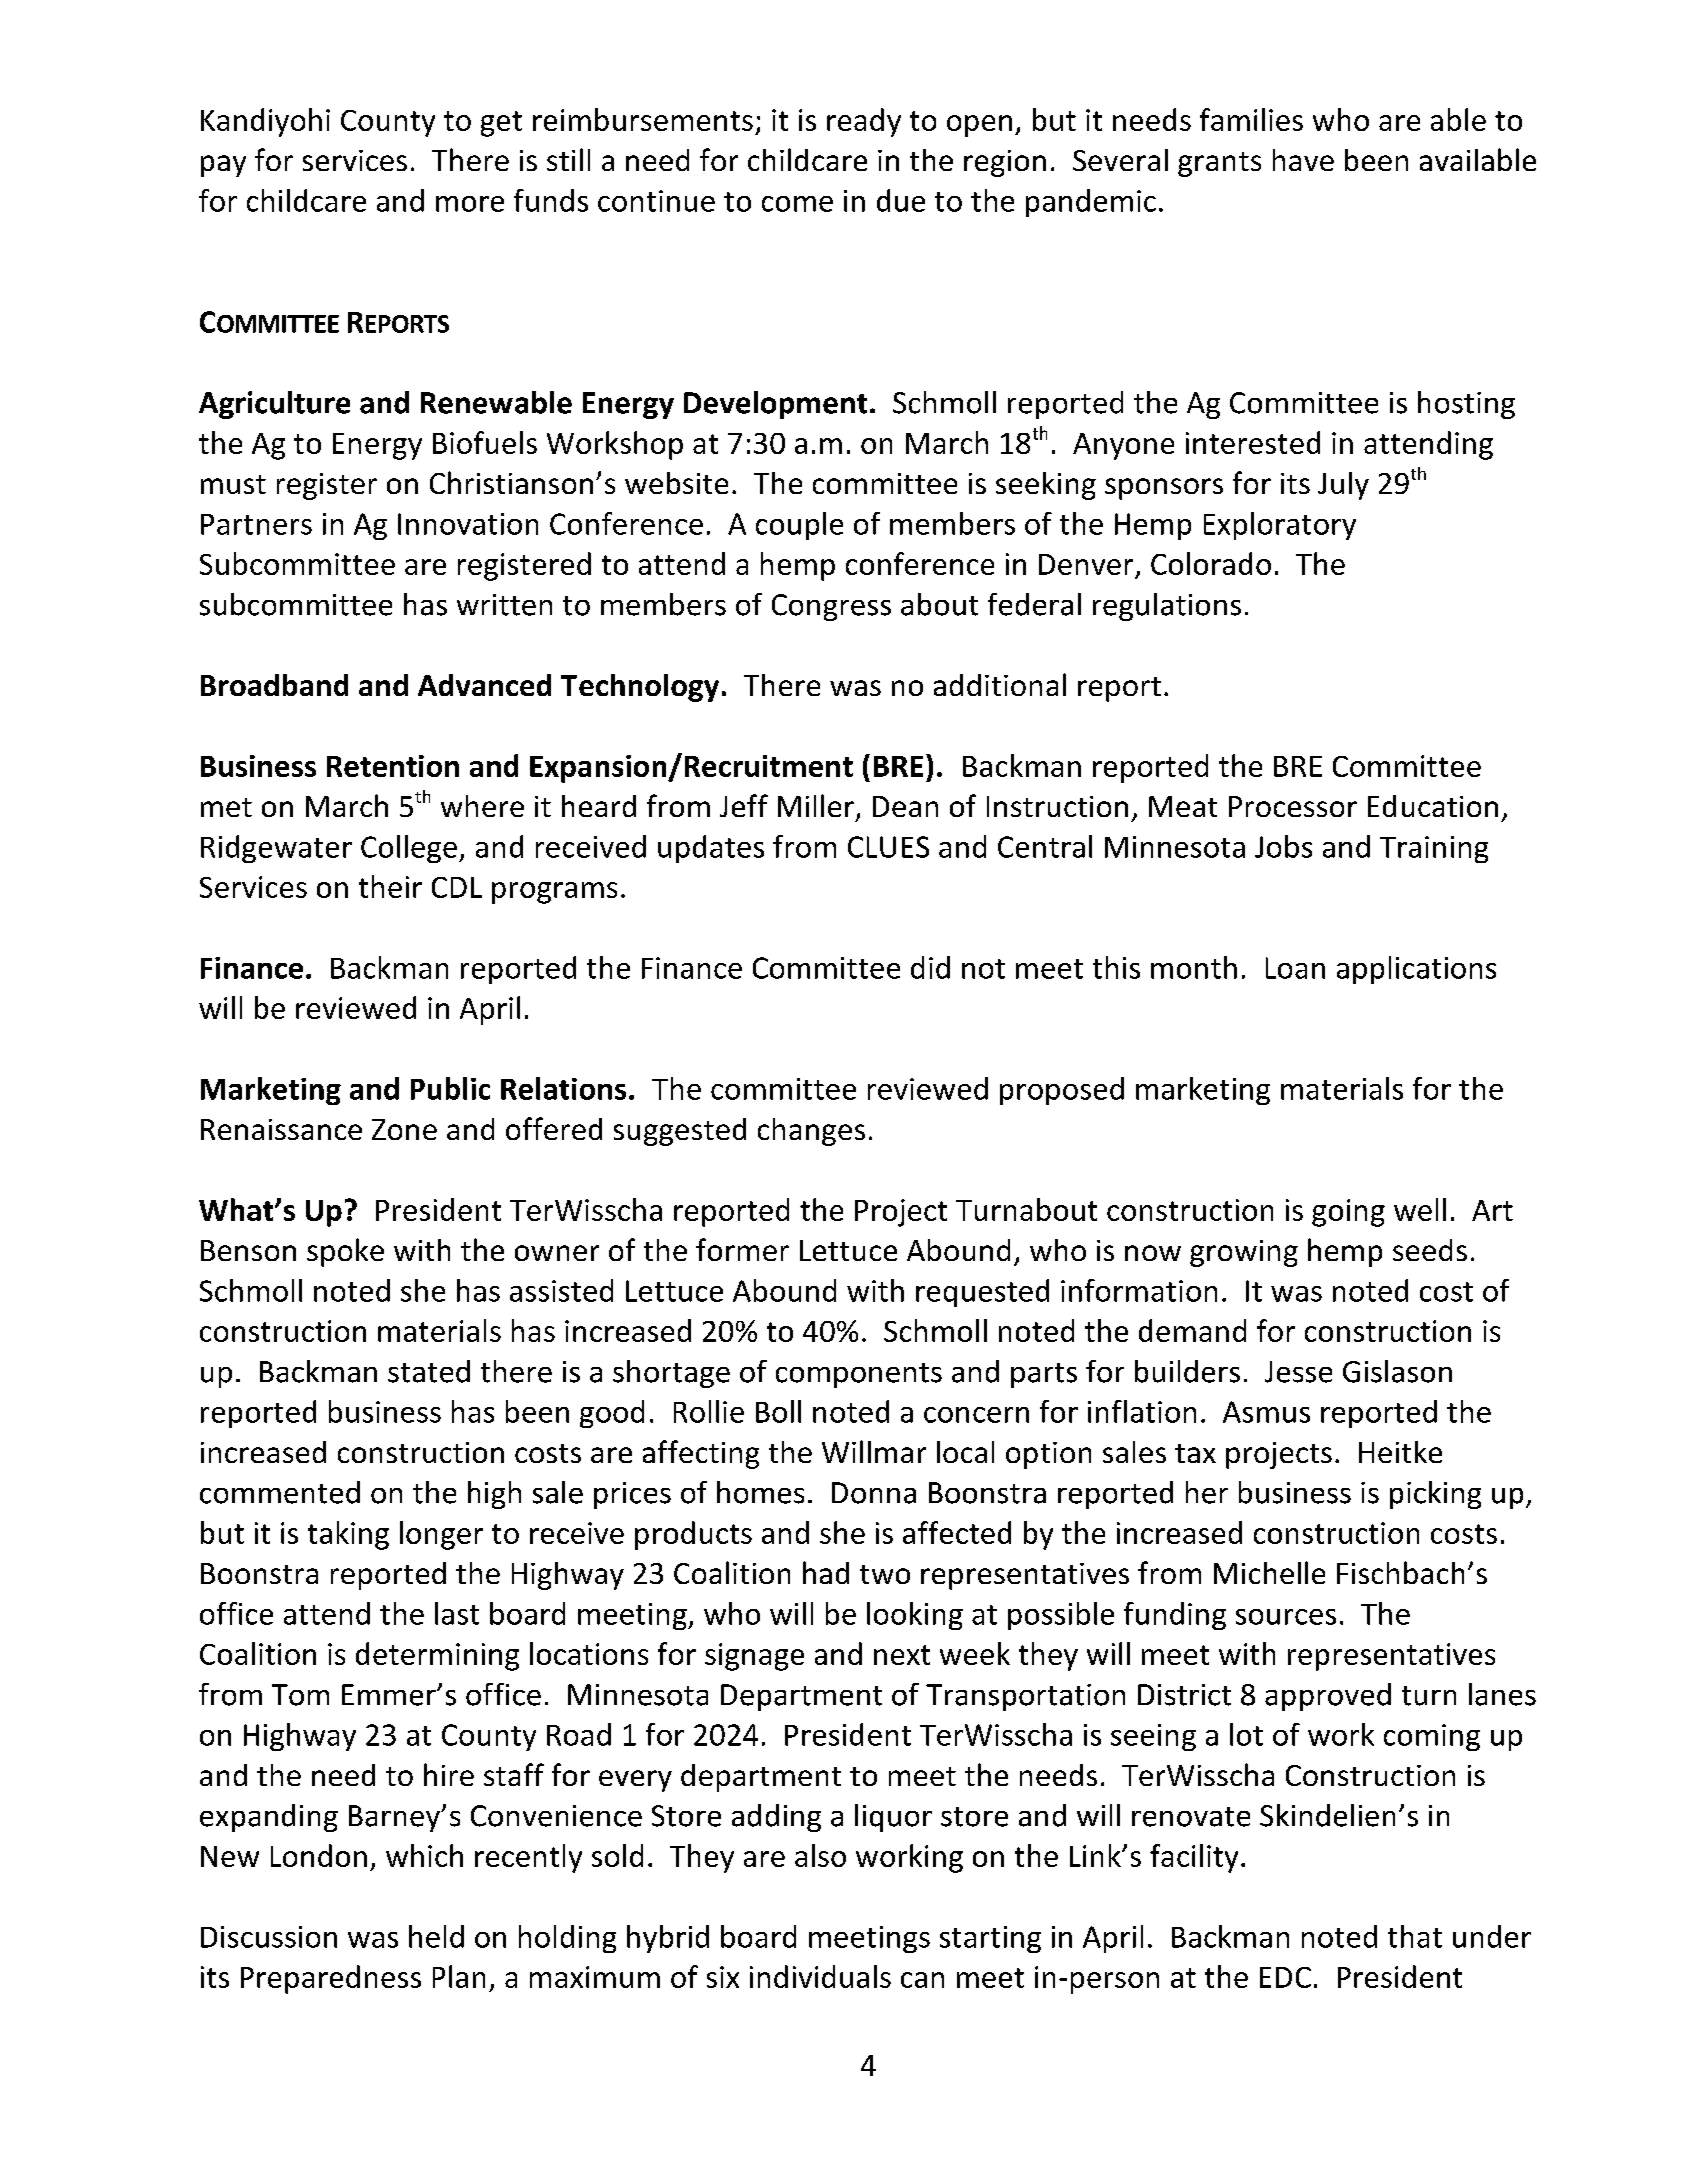 This screenshot has height=2184, width=1688. Describe the element at coordinates (811, 1132) in the screenshot. I see `changes` at that location.
